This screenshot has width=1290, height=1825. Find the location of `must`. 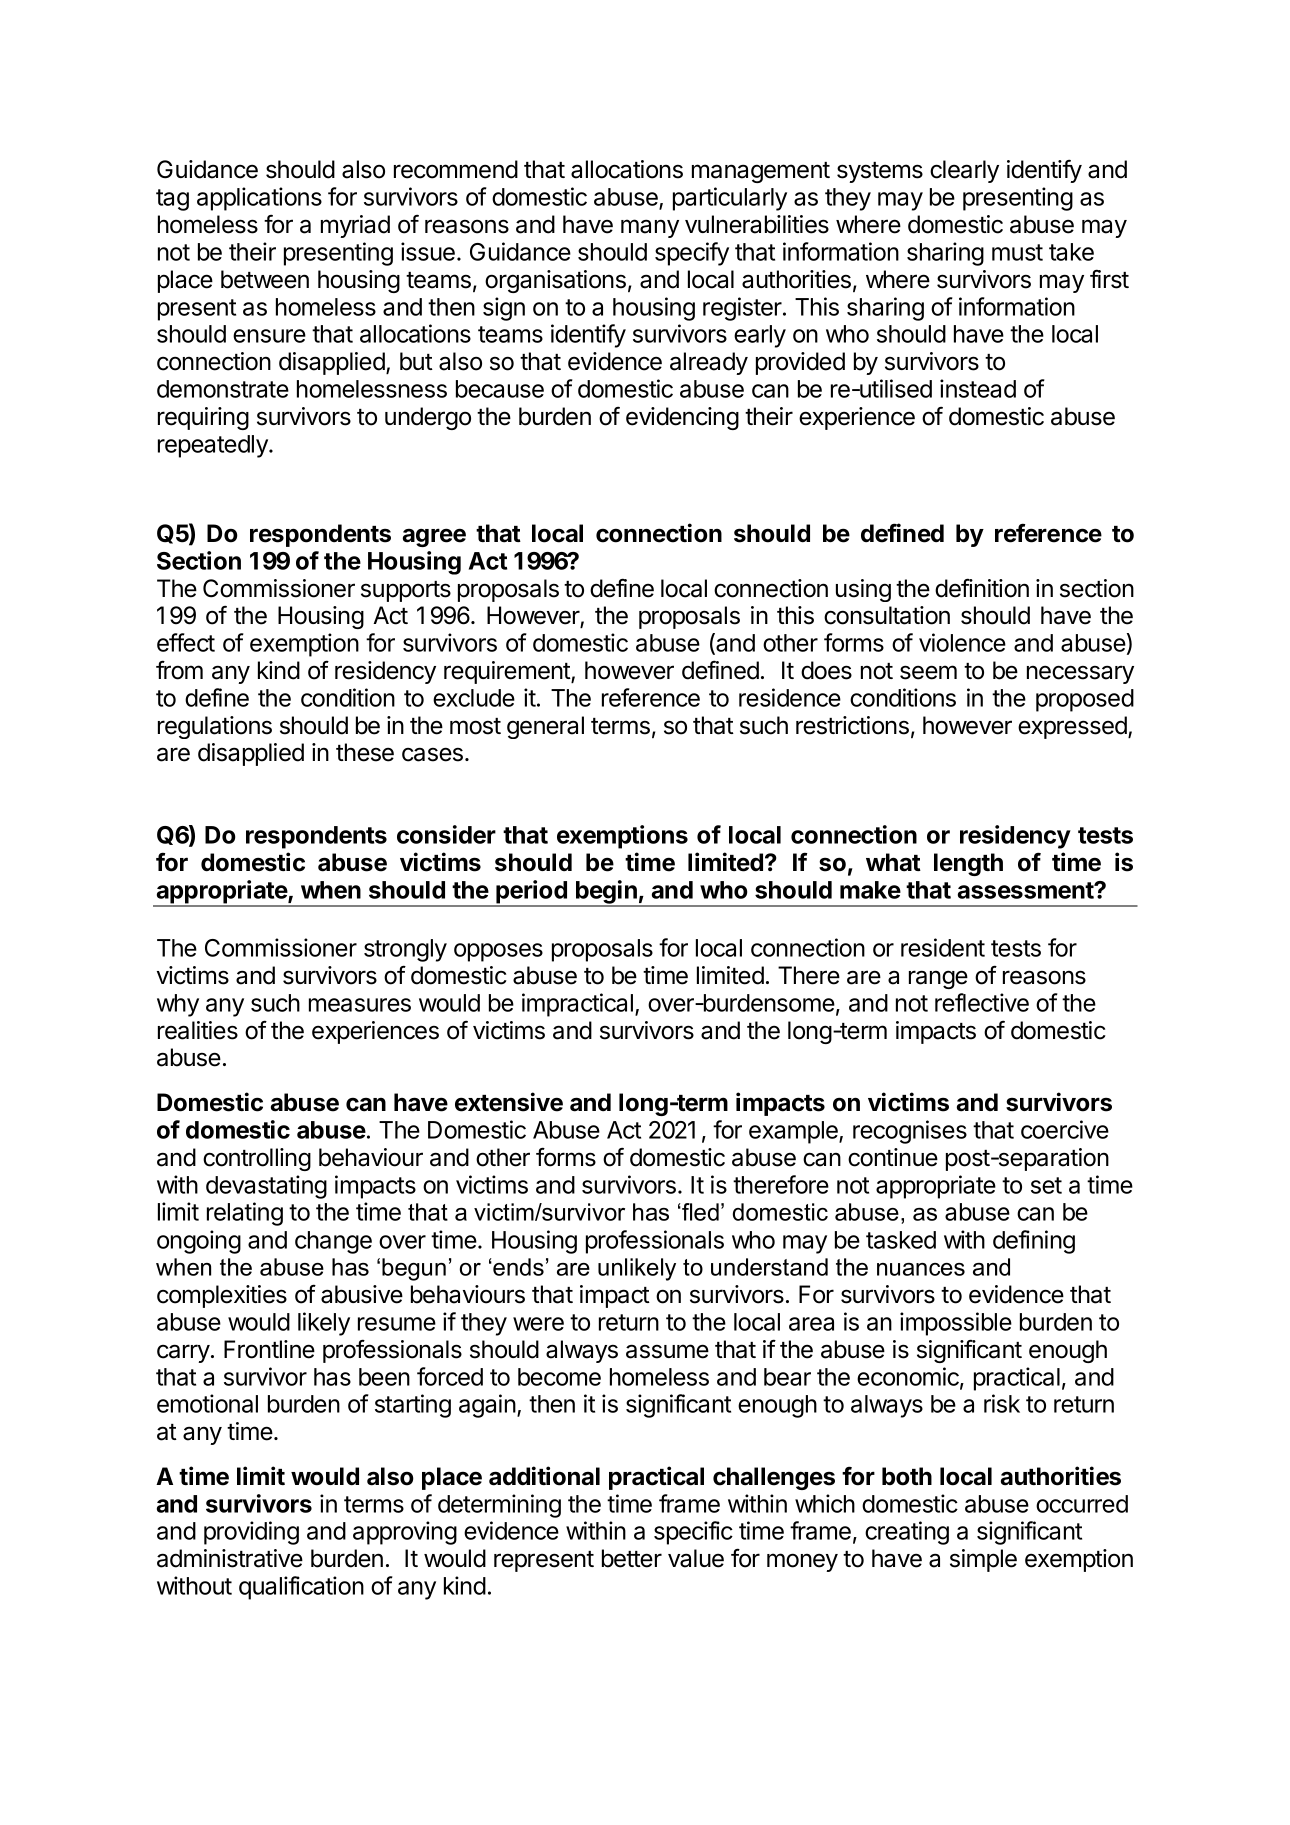

must is located at coordinates (1017, 252).
